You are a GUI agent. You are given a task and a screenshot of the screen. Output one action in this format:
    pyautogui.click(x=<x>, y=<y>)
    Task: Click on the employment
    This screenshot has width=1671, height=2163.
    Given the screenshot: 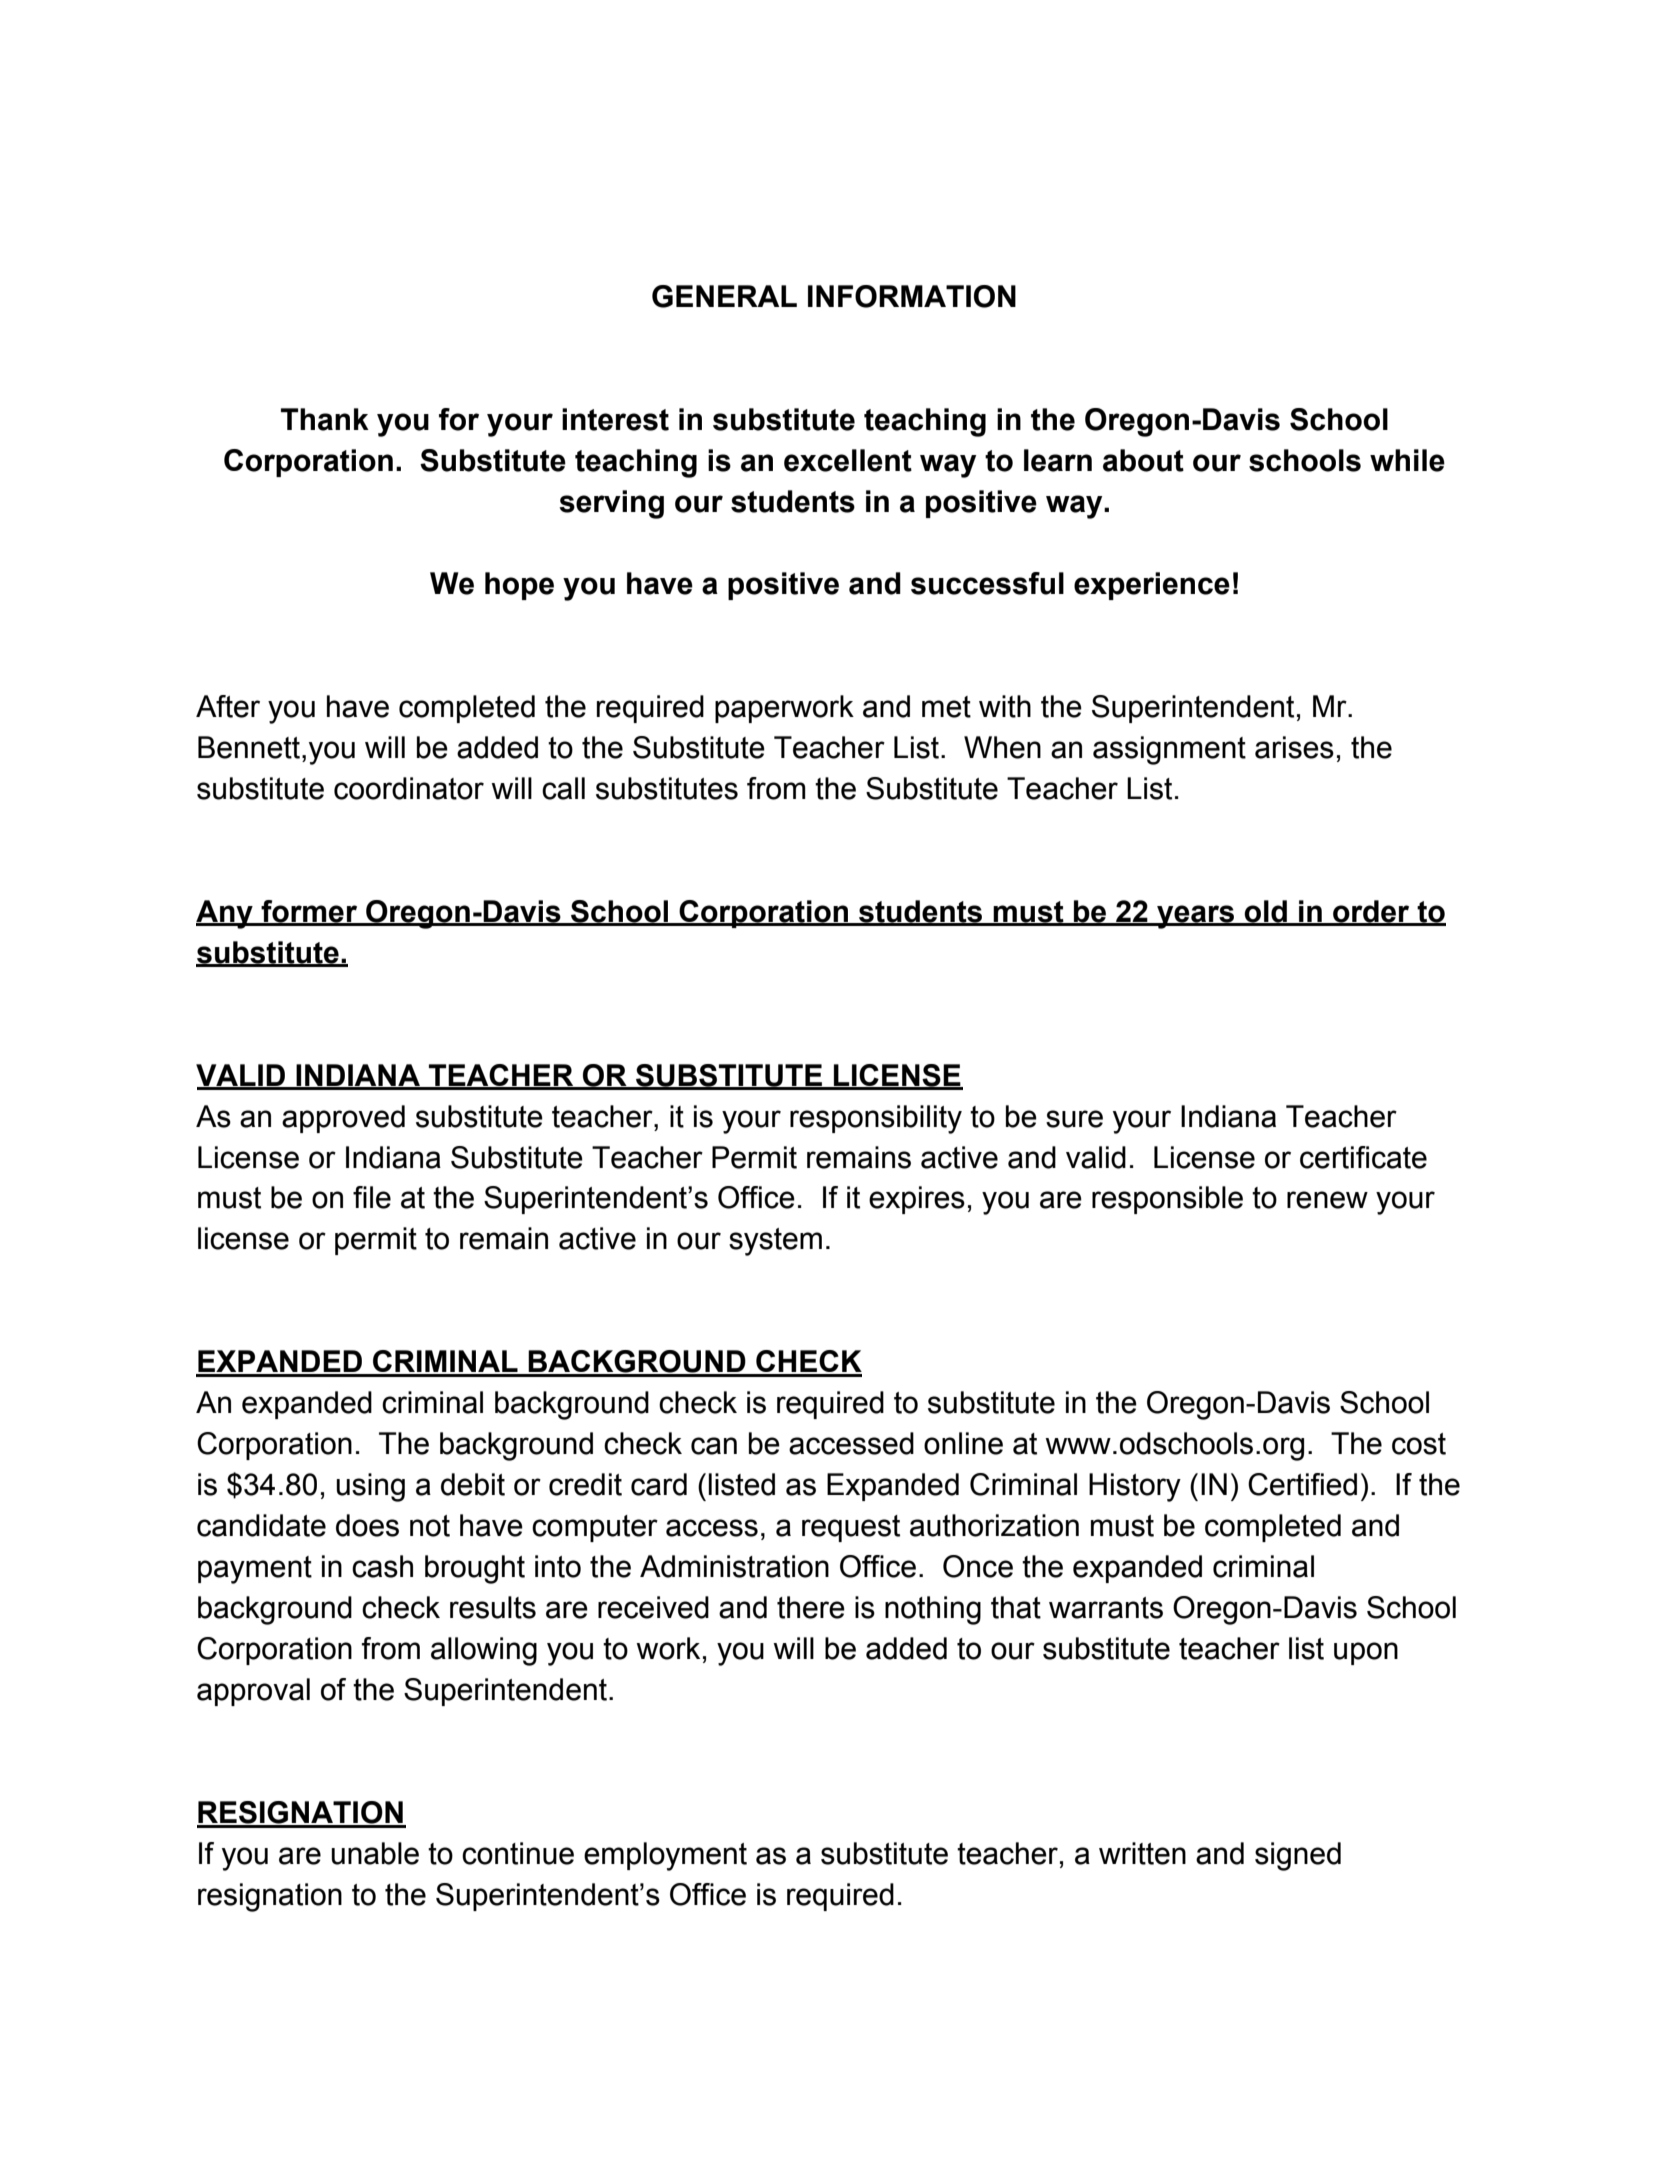 What is the action you would take?
    pyautogui.click(x=665, y=1856)
